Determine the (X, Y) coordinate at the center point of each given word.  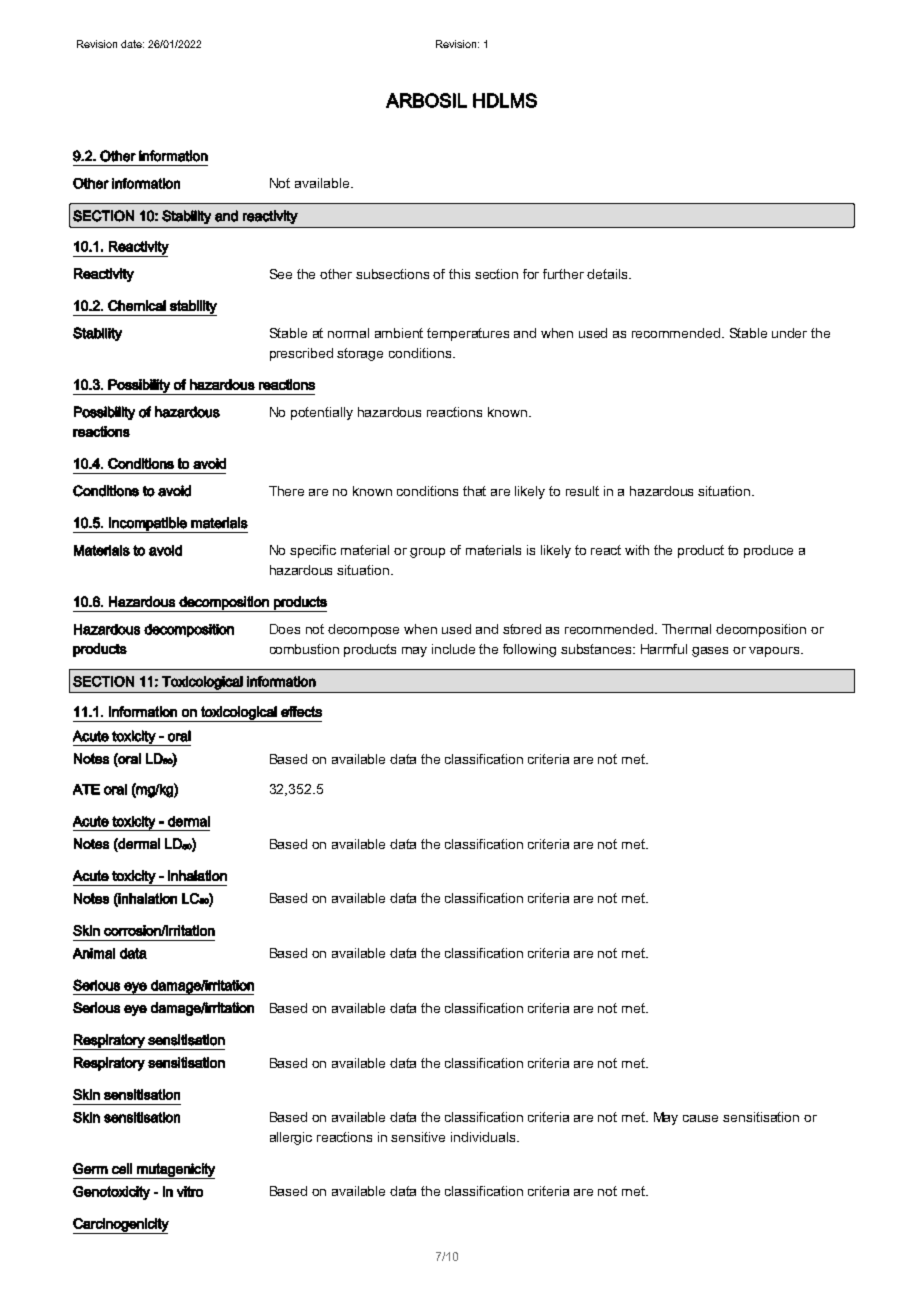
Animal (94, 953)
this (459, 274)
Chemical (137, 305)
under (789, 333)
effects (301, 711)
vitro (190, 1191)
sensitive (418, 1137)
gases (710, 652)
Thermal (686, 629)
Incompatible (148, 525)
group (427, 553)
